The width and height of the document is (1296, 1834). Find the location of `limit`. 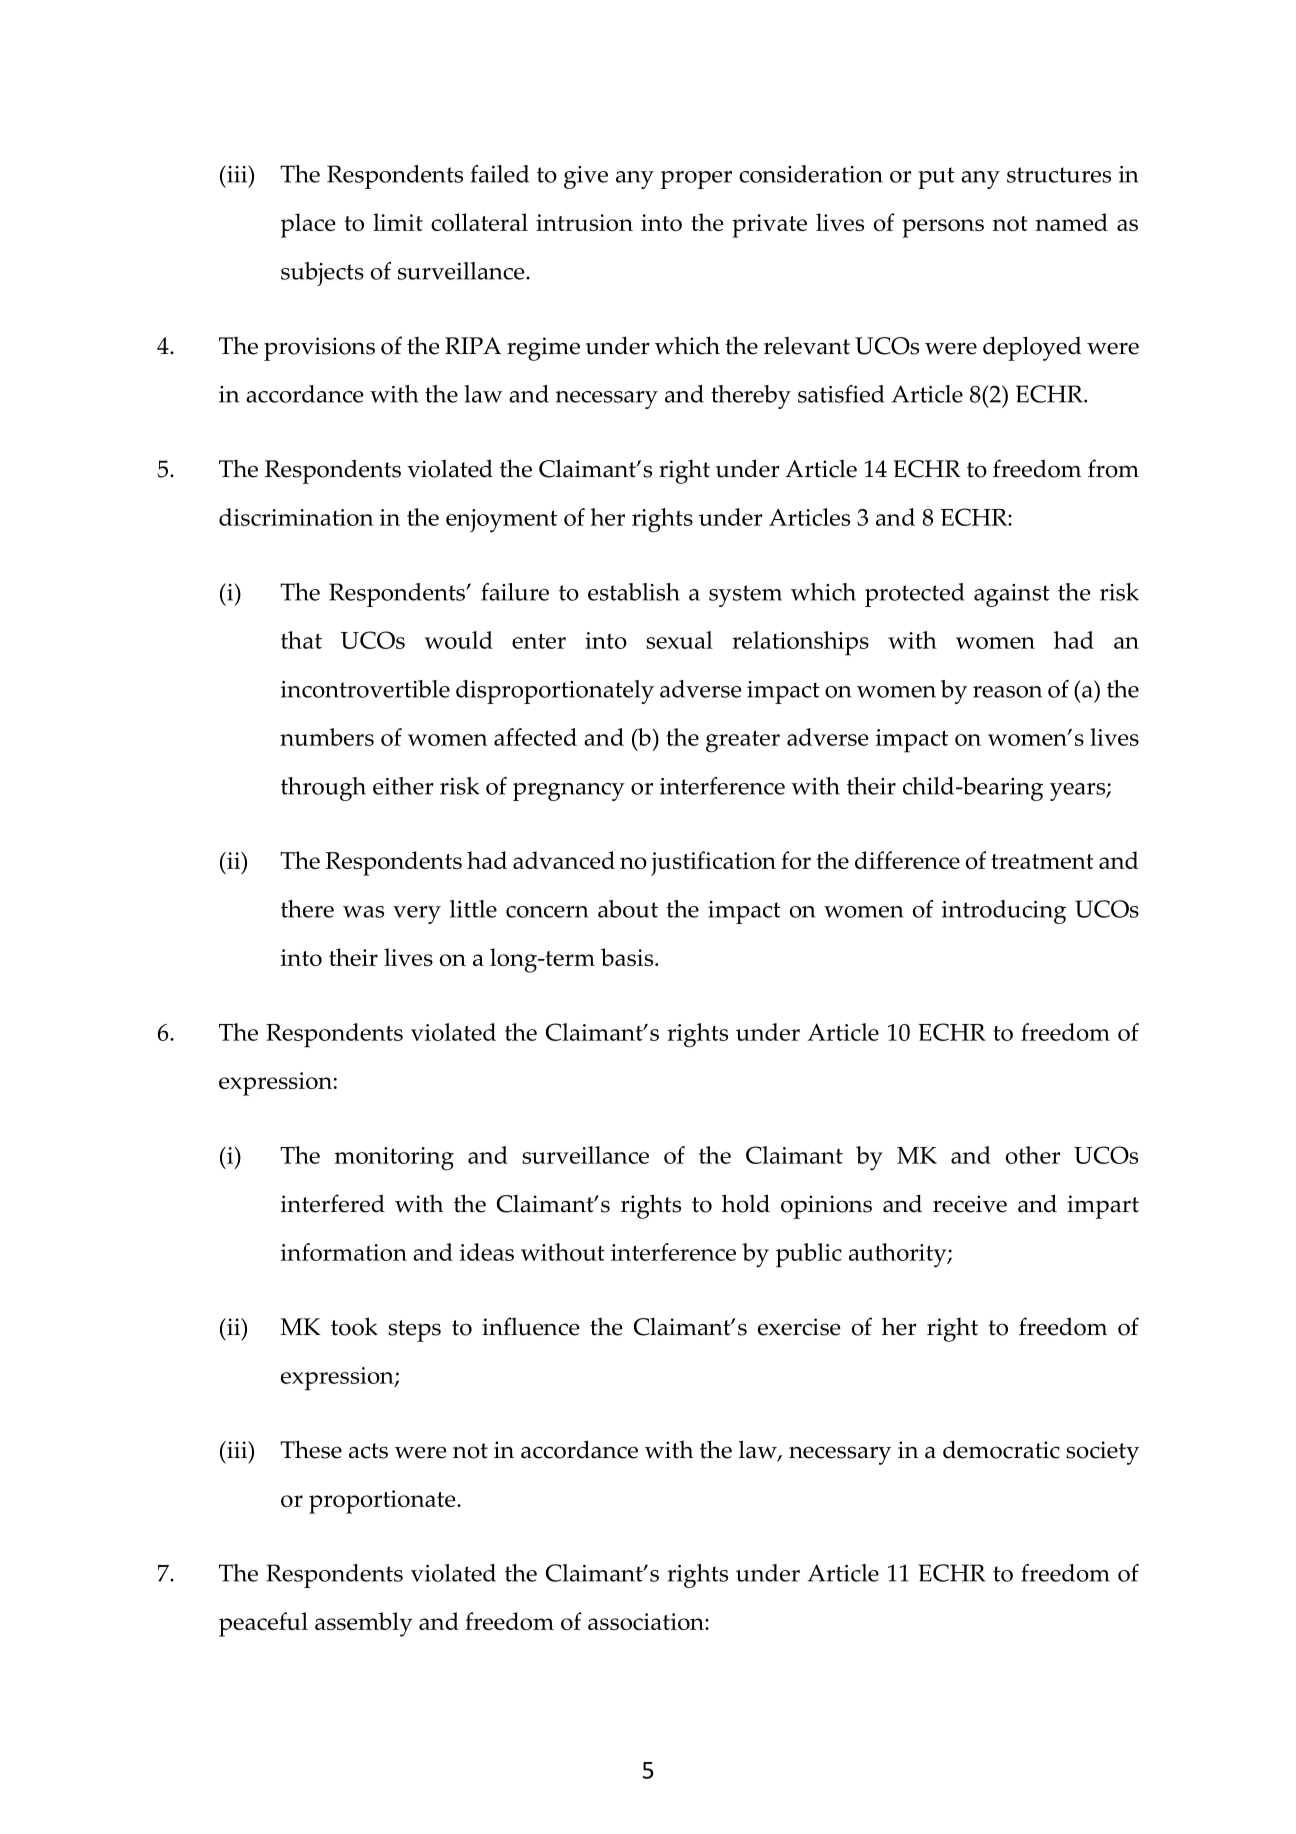

limit is located at coordinates (398, 222).
